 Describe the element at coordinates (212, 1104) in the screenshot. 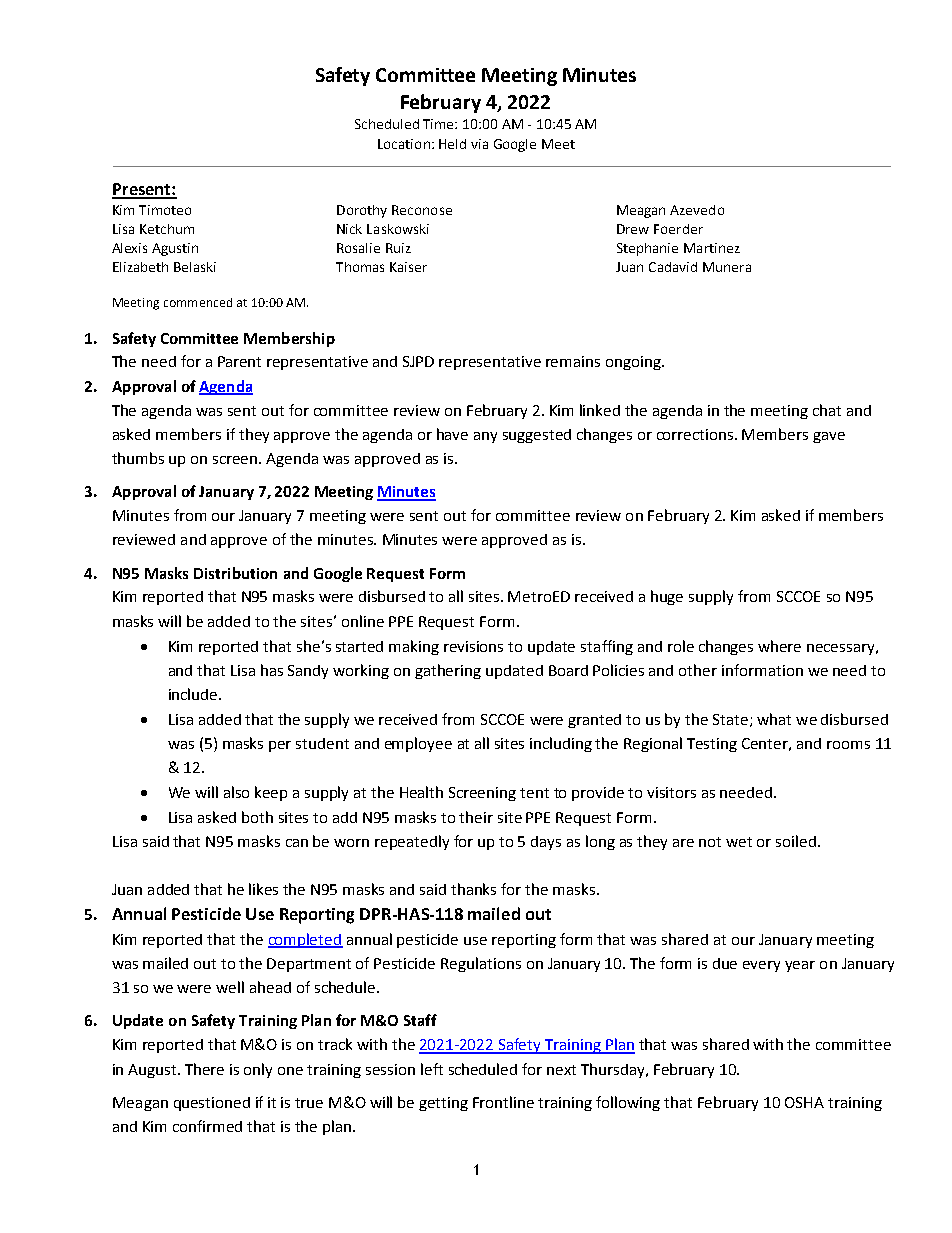

I see `questioned` at that location.
